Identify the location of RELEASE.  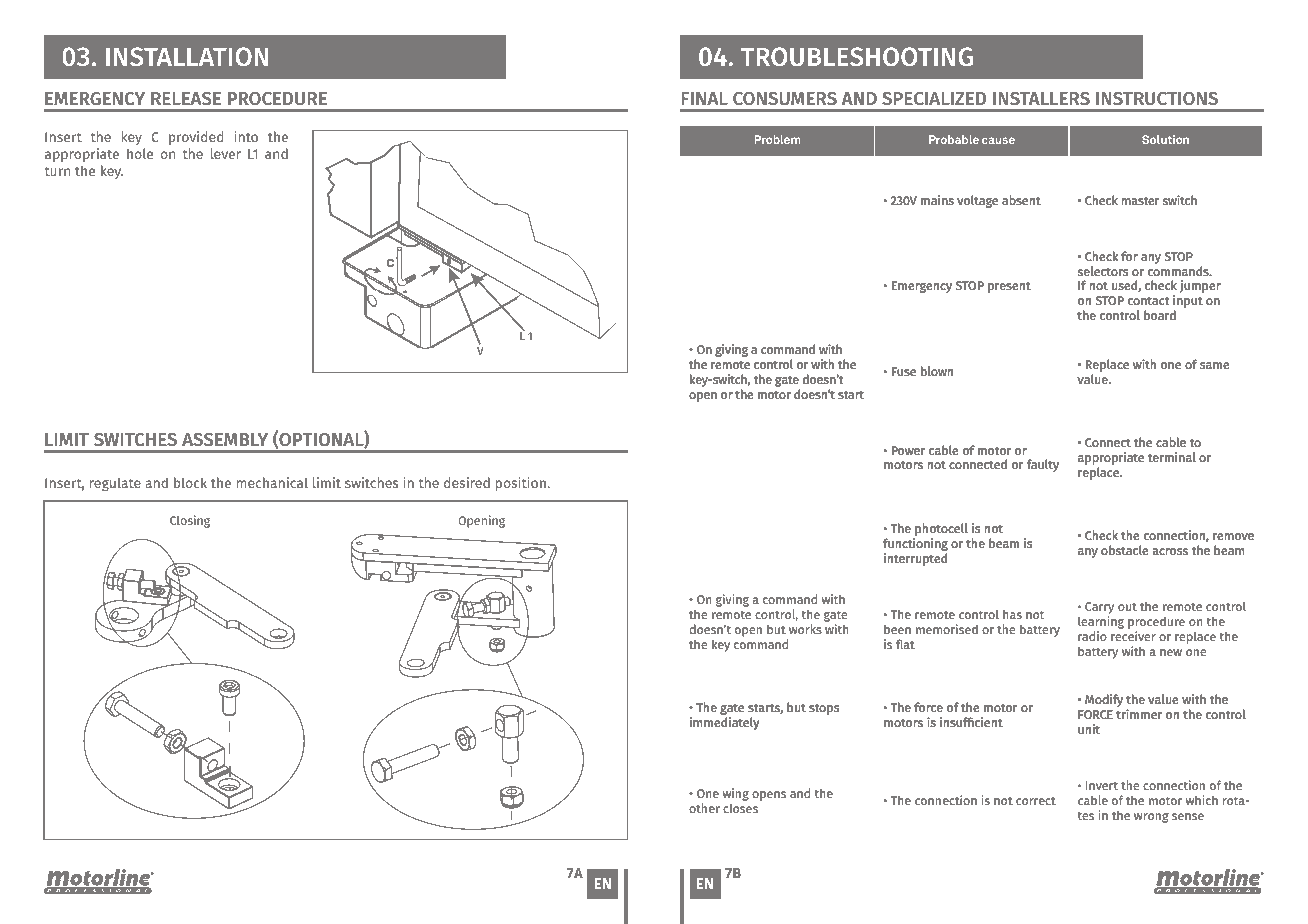
(186, 99).
